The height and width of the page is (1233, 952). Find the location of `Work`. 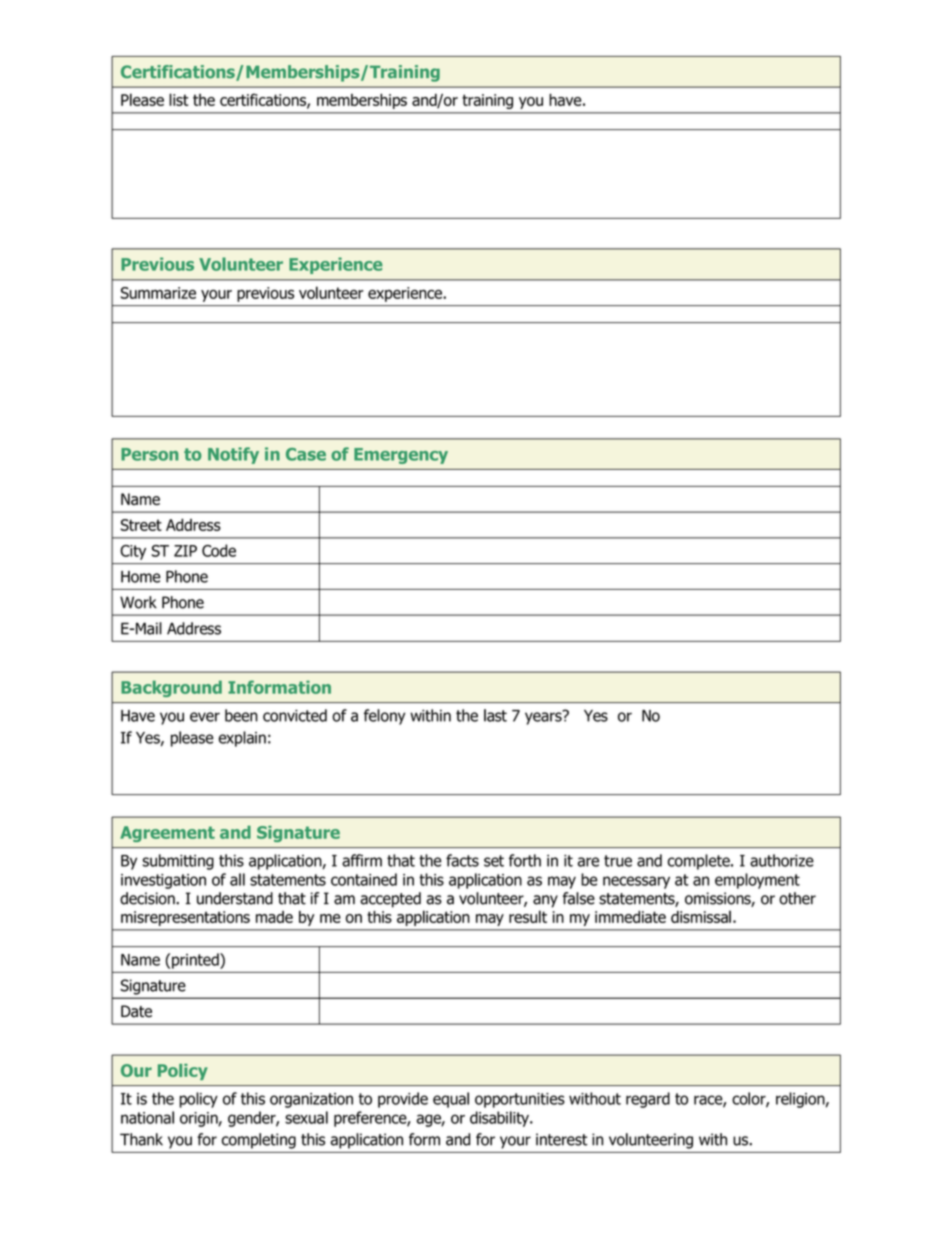

Work is located at coordinates (138, 602).
